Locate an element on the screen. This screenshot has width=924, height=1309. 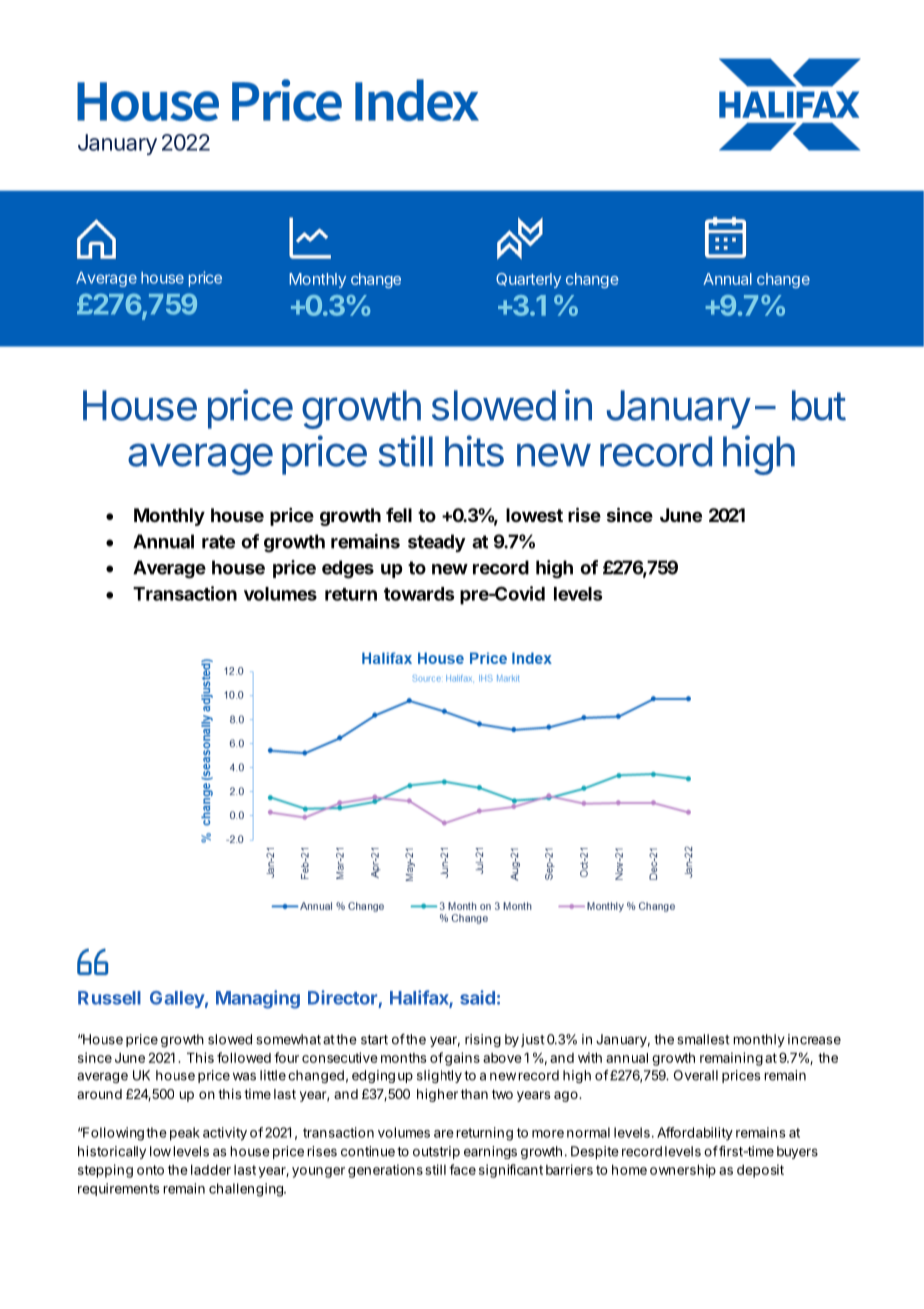
but is located at coordinates (819, 405).
